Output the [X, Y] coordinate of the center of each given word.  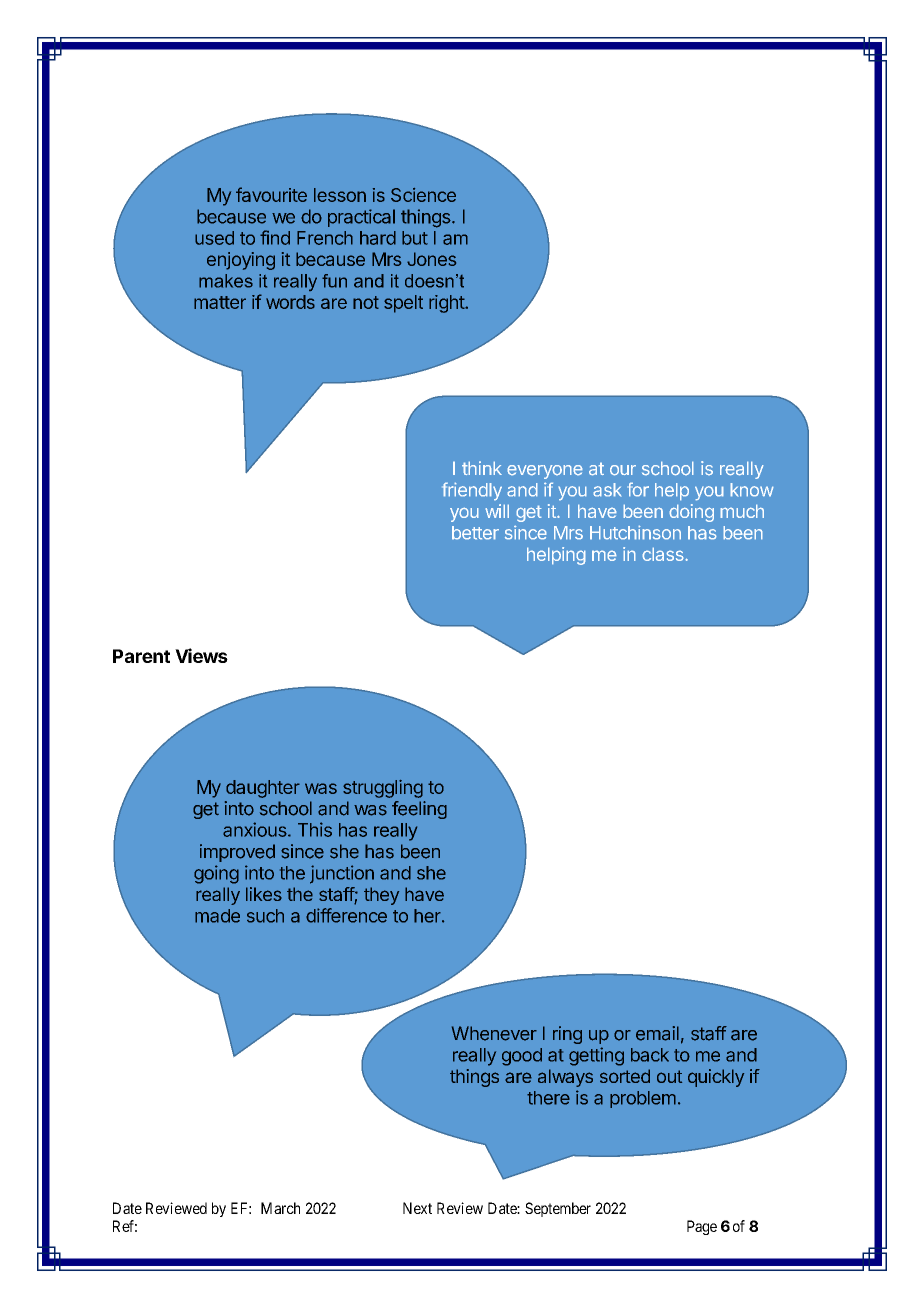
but [415, 238]
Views [201, 655]
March [280, 1208]
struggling [383, 789]
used [214, 238]
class [664, 554]
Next [417, 1208]
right [447, 304]
